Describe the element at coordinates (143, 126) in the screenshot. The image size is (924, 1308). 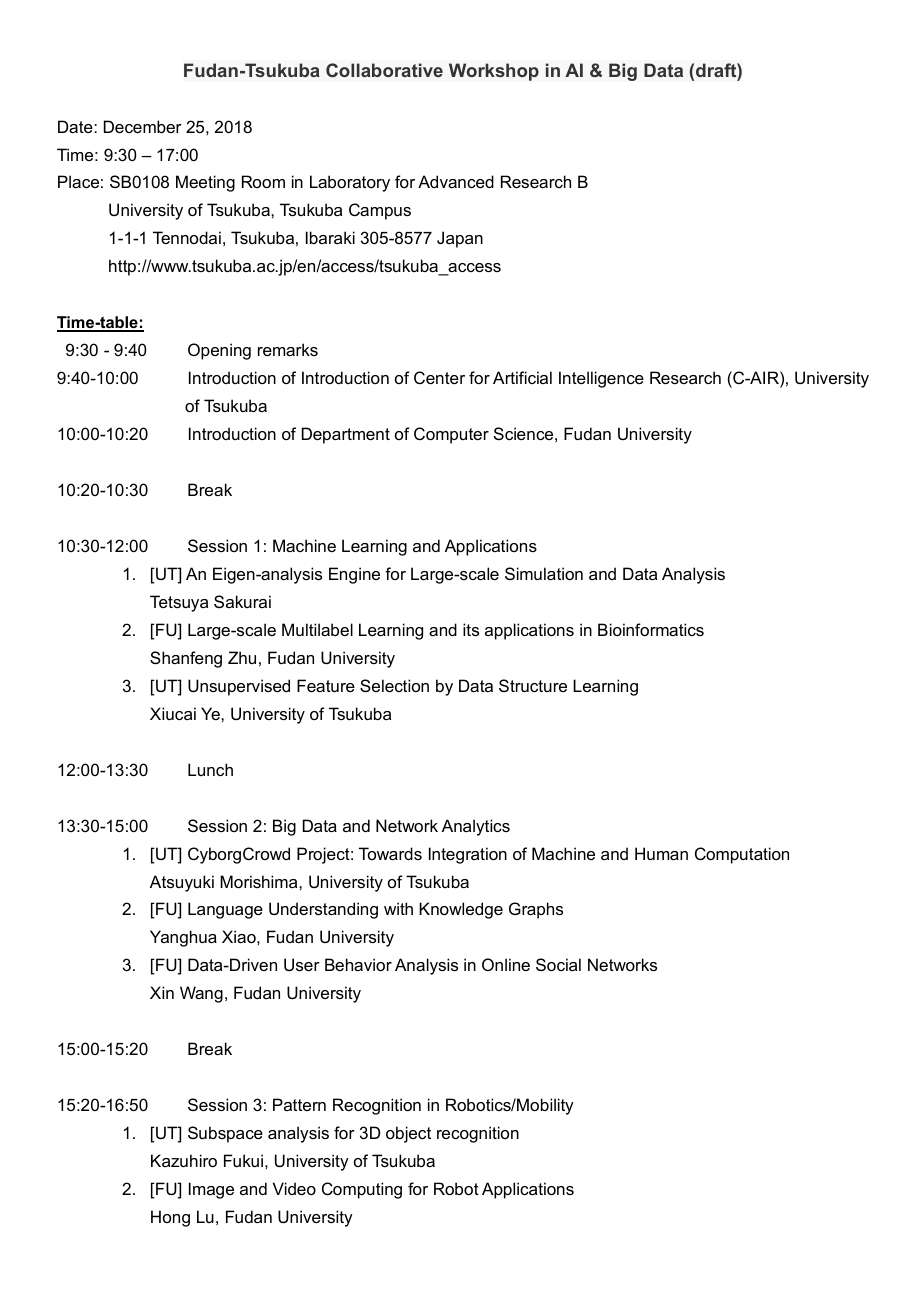
I see `December` at that location.
